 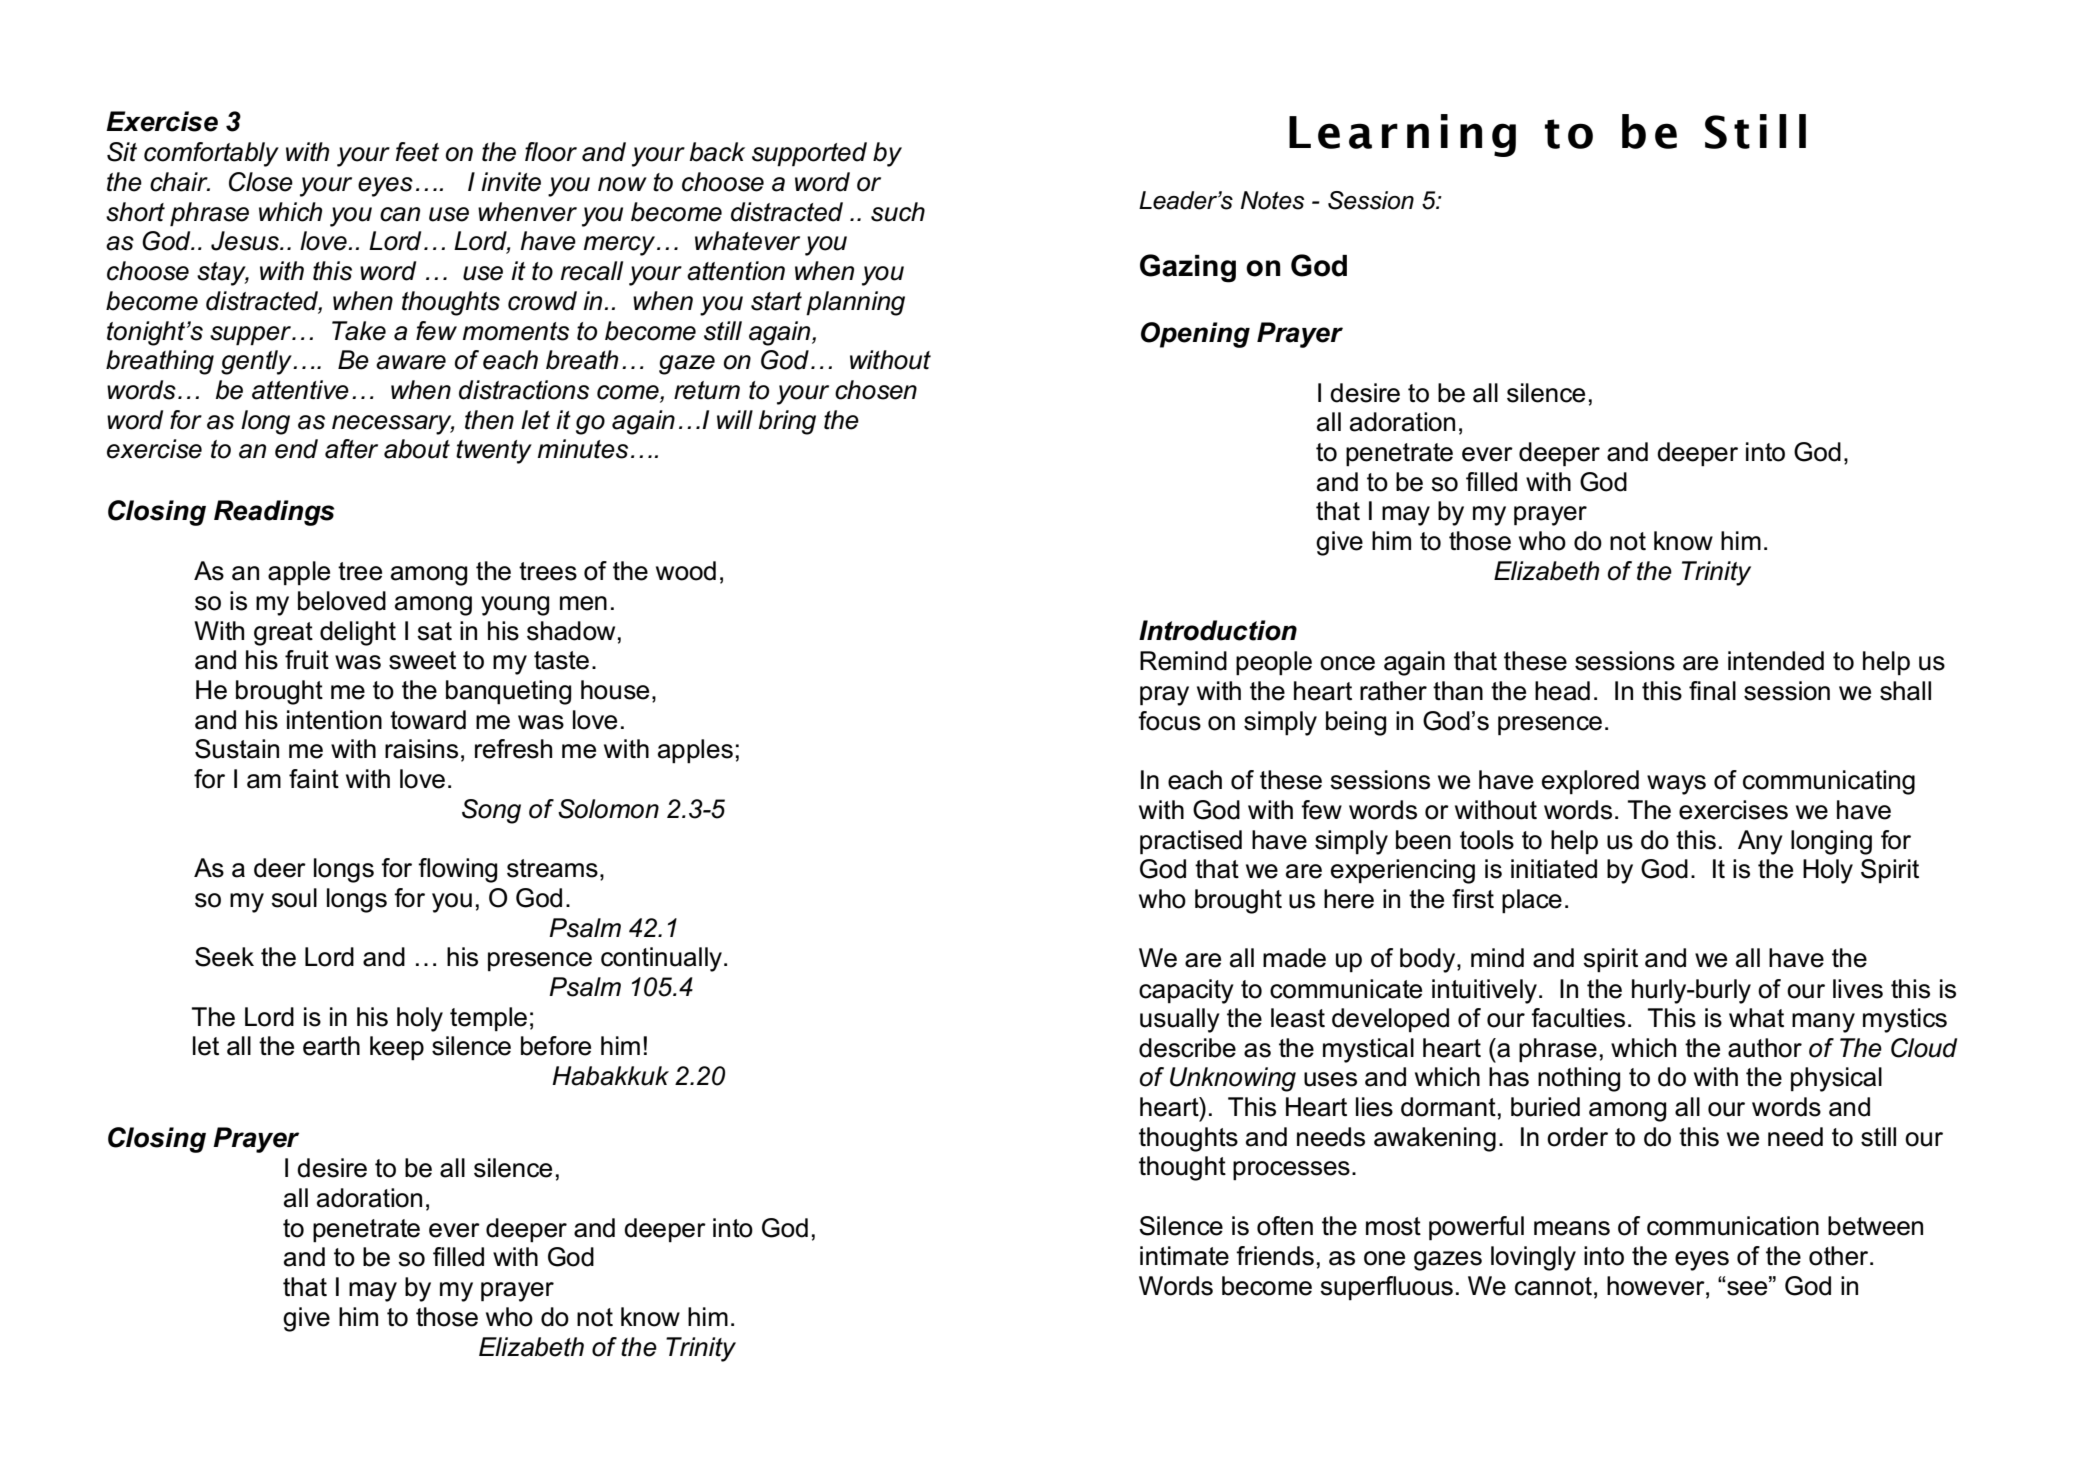 I want to click on capacity, so click(x=1186, y=991).
